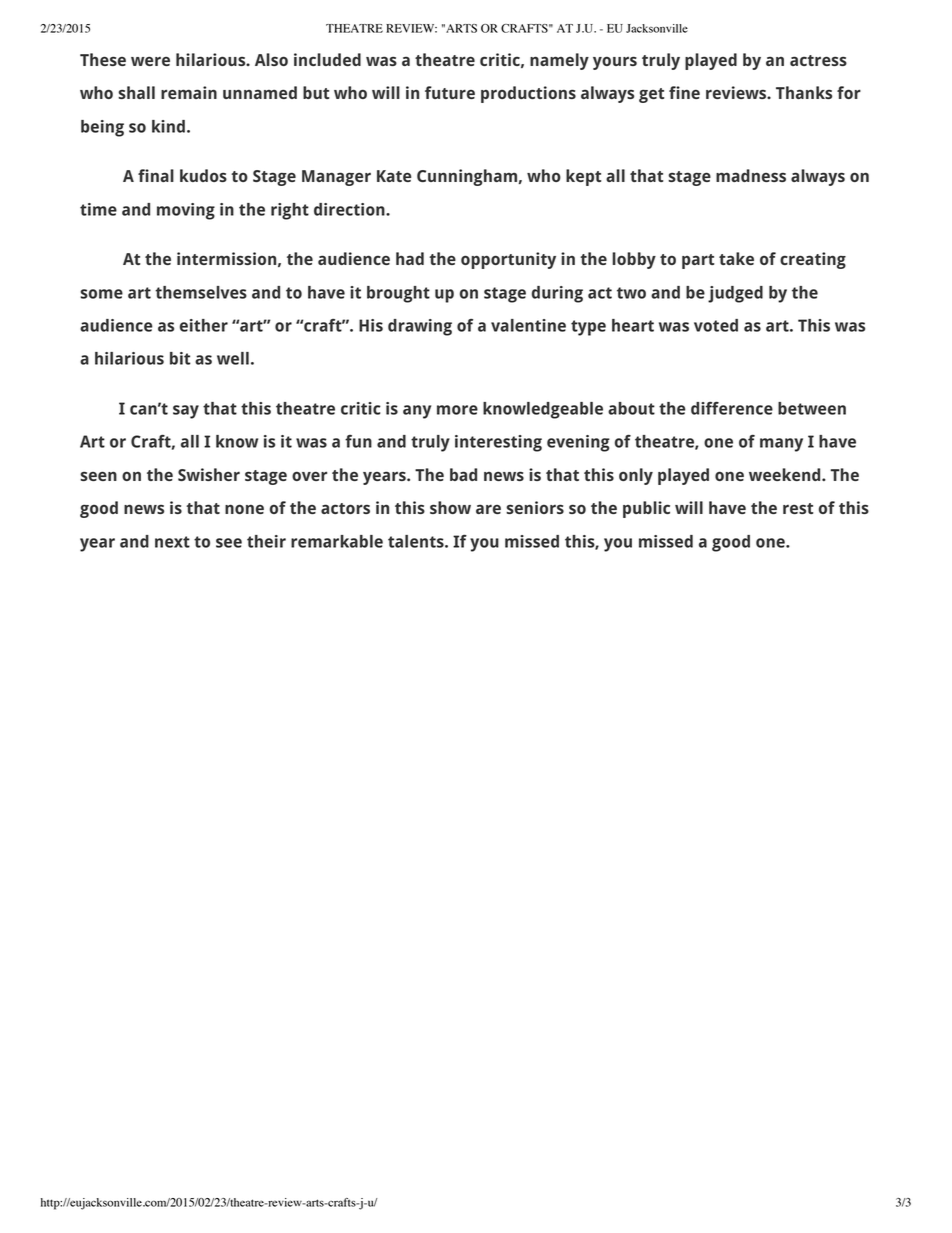 The height and width of the screenshot is (1233, 952). What do you see at coordinates (818, 60) in the screenshot?
I see `actress` at bounding box center [818, 60].
